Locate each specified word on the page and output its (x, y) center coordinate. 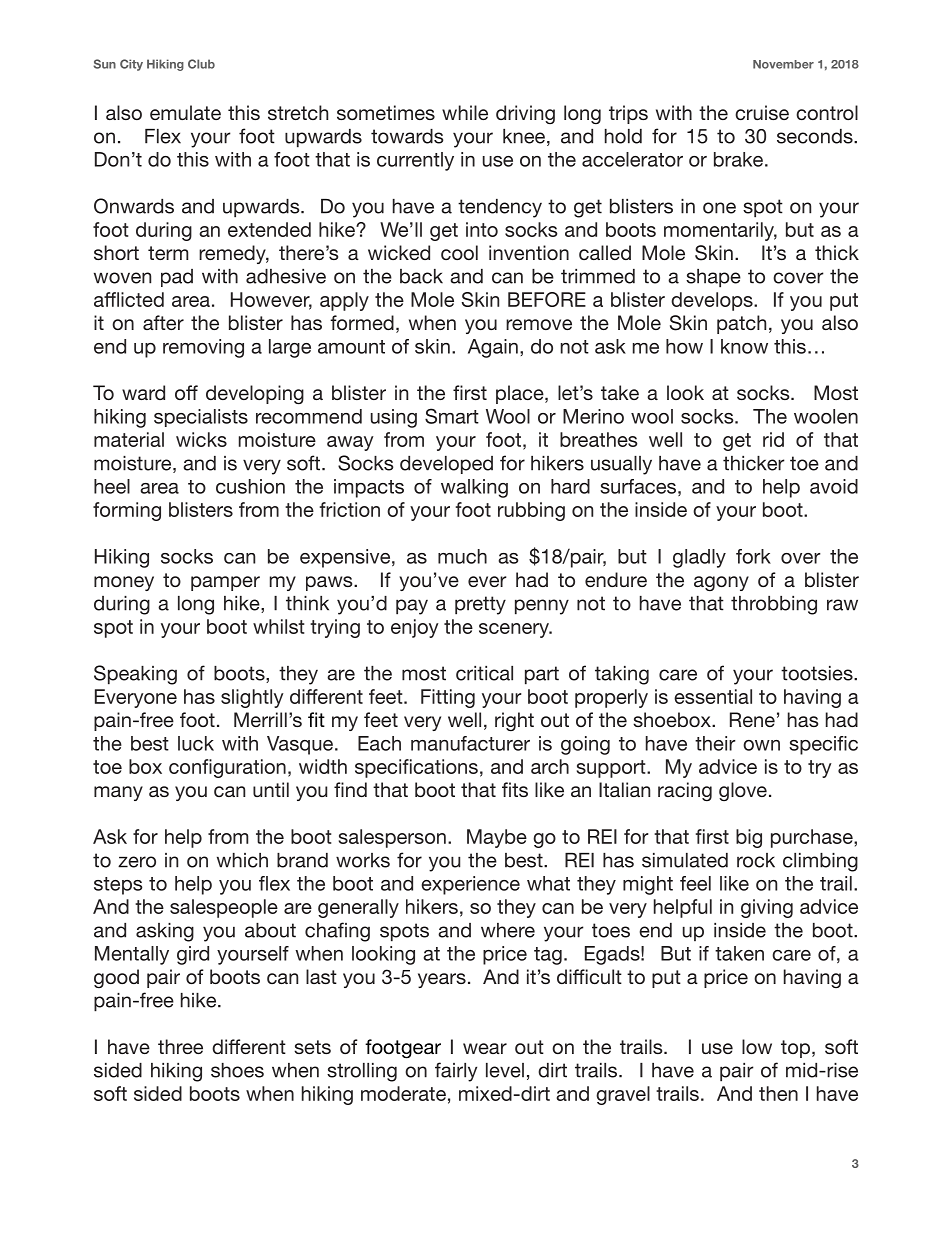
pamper (225, 583)
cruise (762, 112)
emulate (185, 112)
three (180, 1046)
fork (753, 556)
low (757, 1046)
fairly (456, 1072)
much (462, 556)
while (465, 112)
